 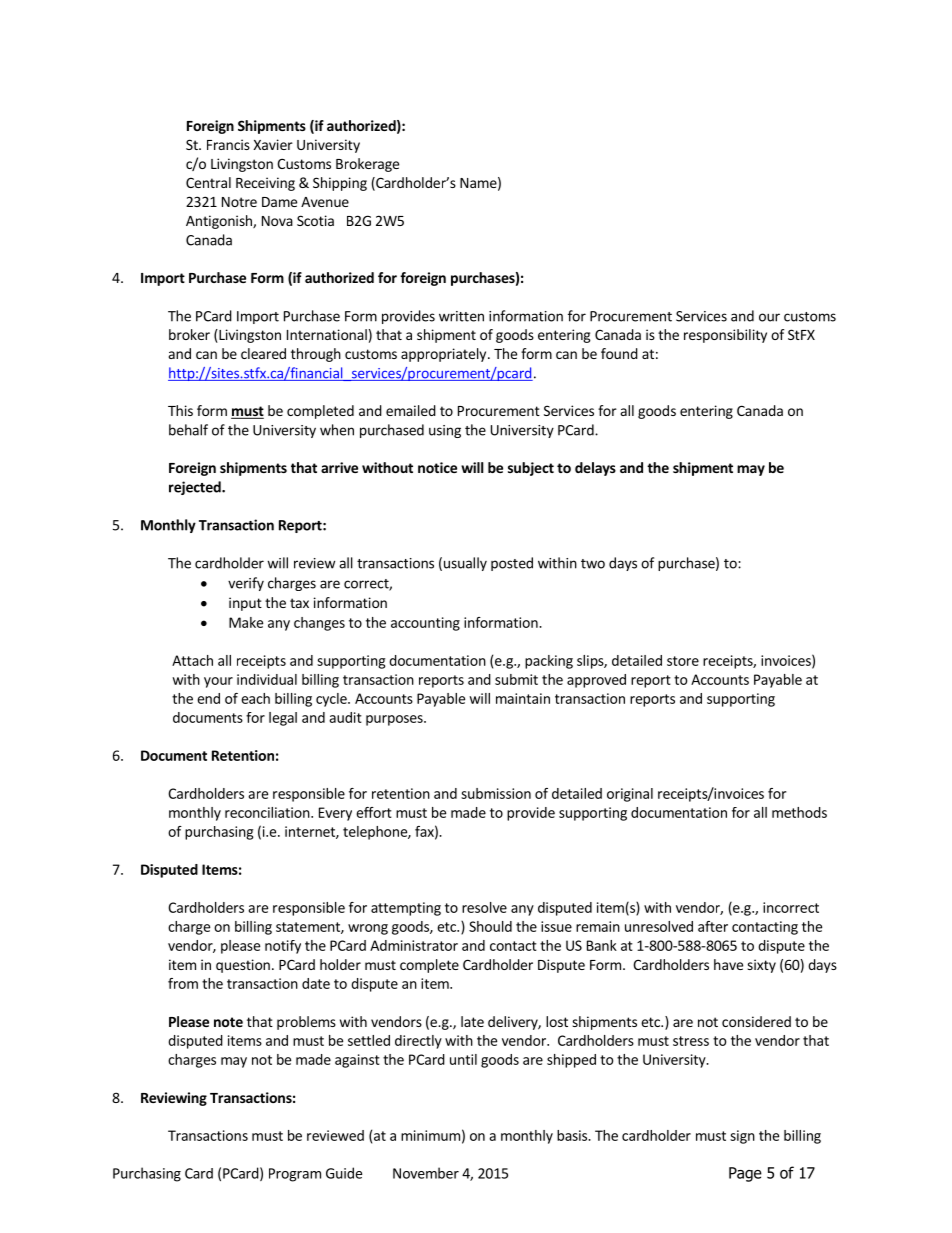 What do you see at coordinates (340, 184) in the screenshot?
I see `Shipping` at bounding box center [340, 184].
